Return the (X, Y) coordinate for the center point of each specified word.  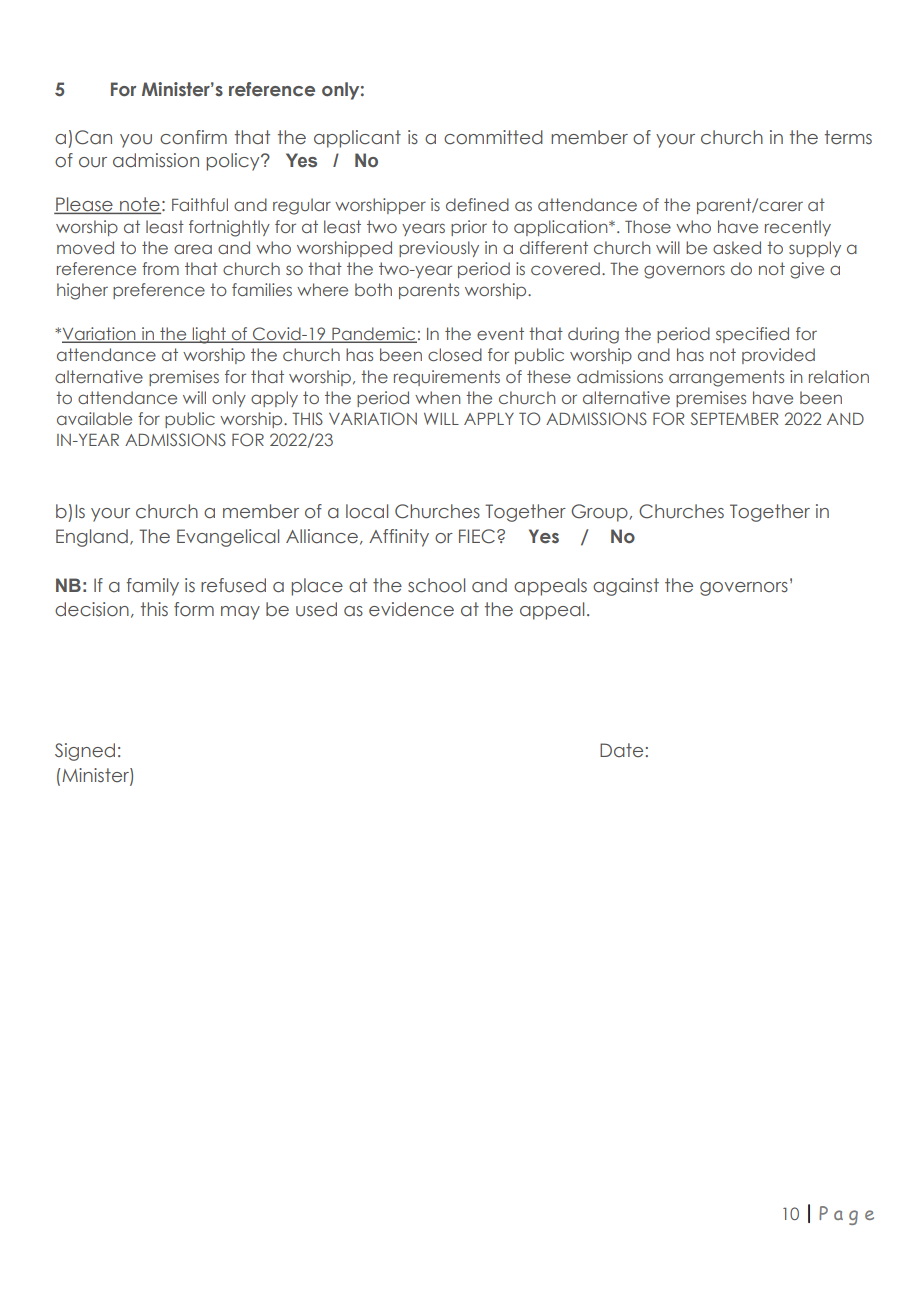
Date (621, 750)
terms (848, 137)
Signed (85, 752)
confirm (193, 137)
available (94, 418)
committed (493, 137)
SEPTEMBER (734, 418)
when (437, 397)
